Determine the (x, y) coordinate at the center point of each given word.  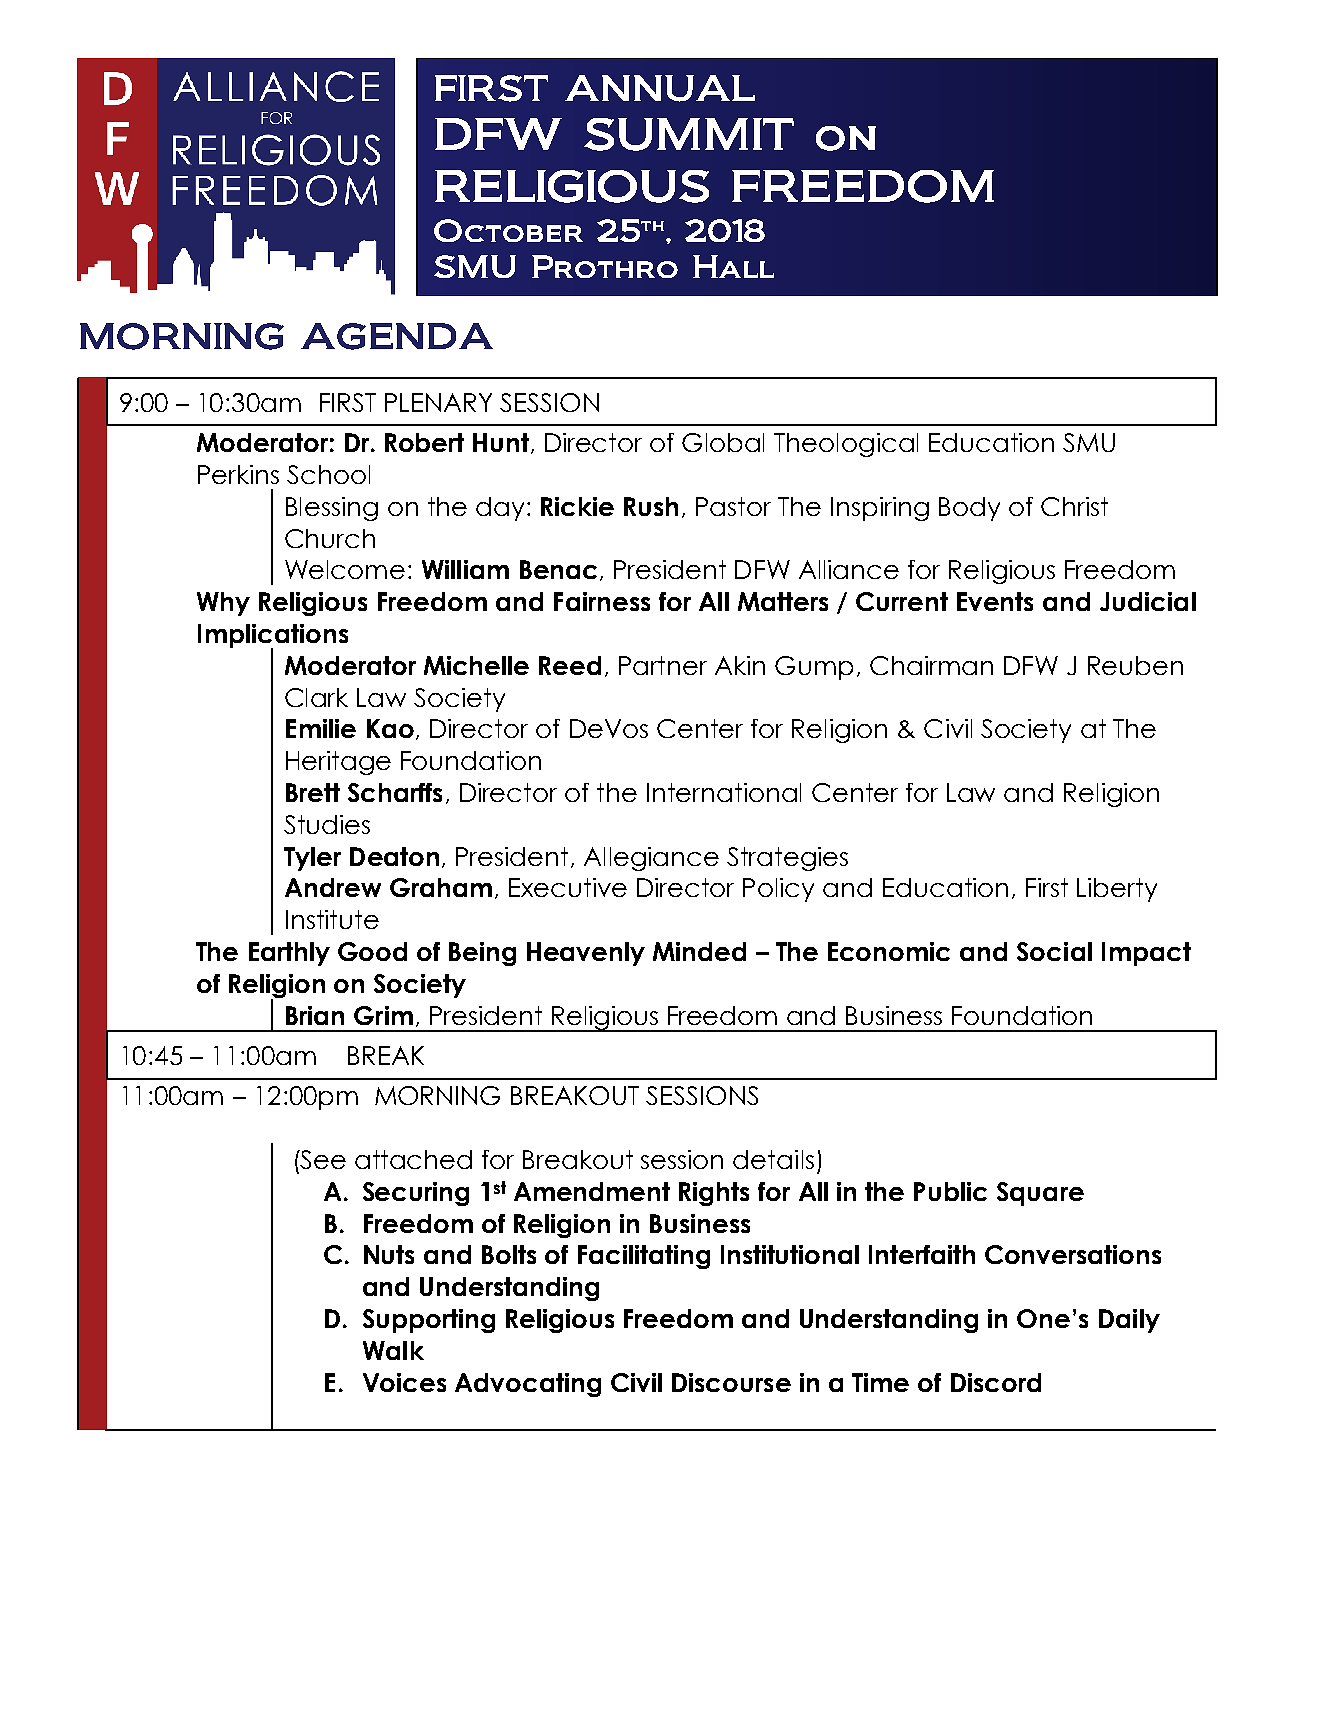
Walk (393, 1350)
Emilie (321, 728)
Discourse (731, 1382)
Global (723, 442)
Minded (699, 951)
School (328, 474)
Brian (315, 1015)
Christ (1074, 506)
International (724, 792)
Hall (733, 266)
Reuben (1135, 665)
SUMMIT (689, 134)
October (508, 230)
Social (1054, 951)
